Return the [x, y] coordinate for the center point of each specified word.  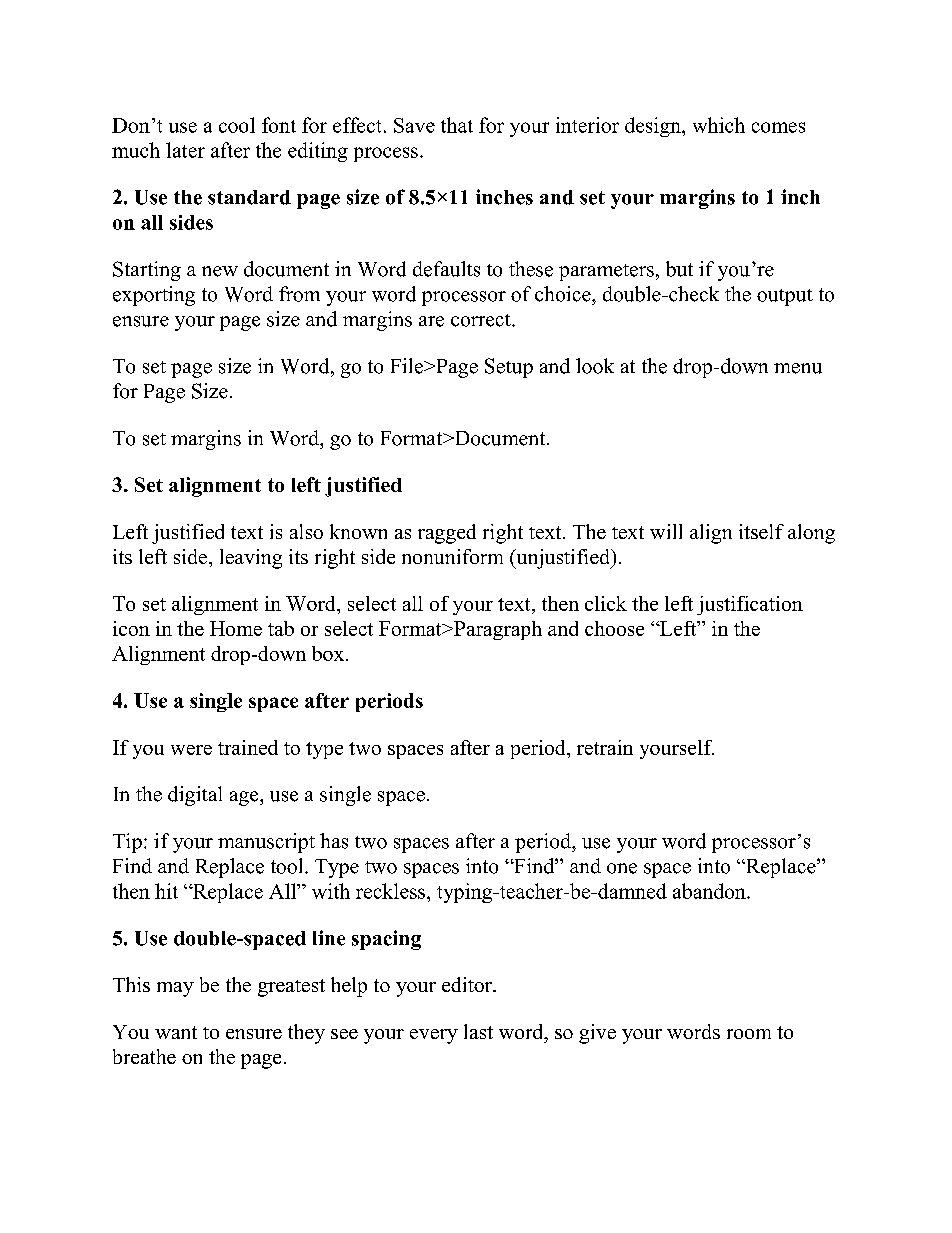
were [191, 750]
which [719, 125]
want [176, 1032]
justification [750, 605]
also [306, 531]
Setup [509, 368]
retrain [605, 747]
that [457, 125]
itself [761, 531]
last [478, 1031]
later [185, 150]
